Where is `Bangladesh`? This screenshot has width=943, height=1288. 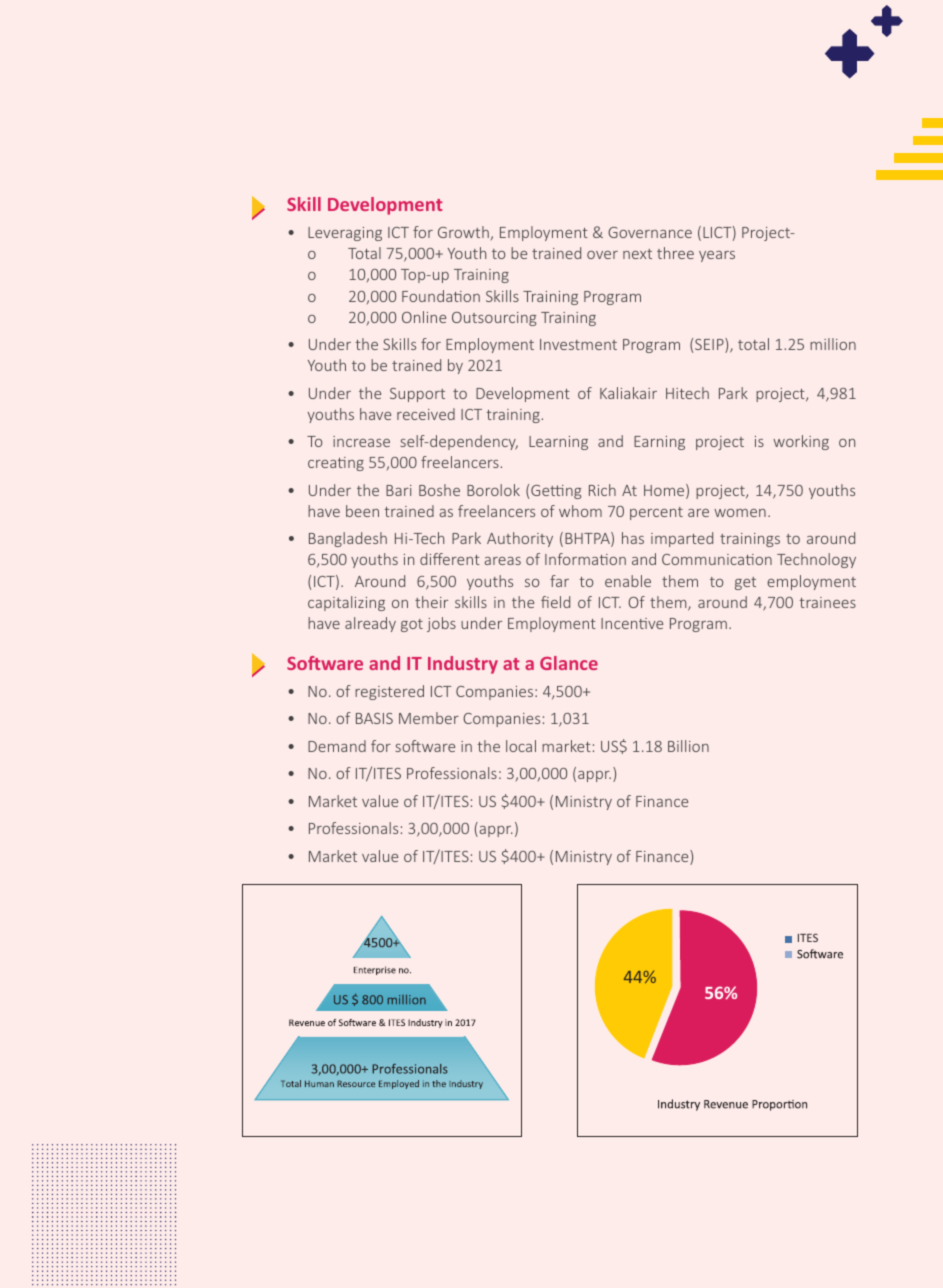
Bangladesh is located at coordinates (348, 539).
